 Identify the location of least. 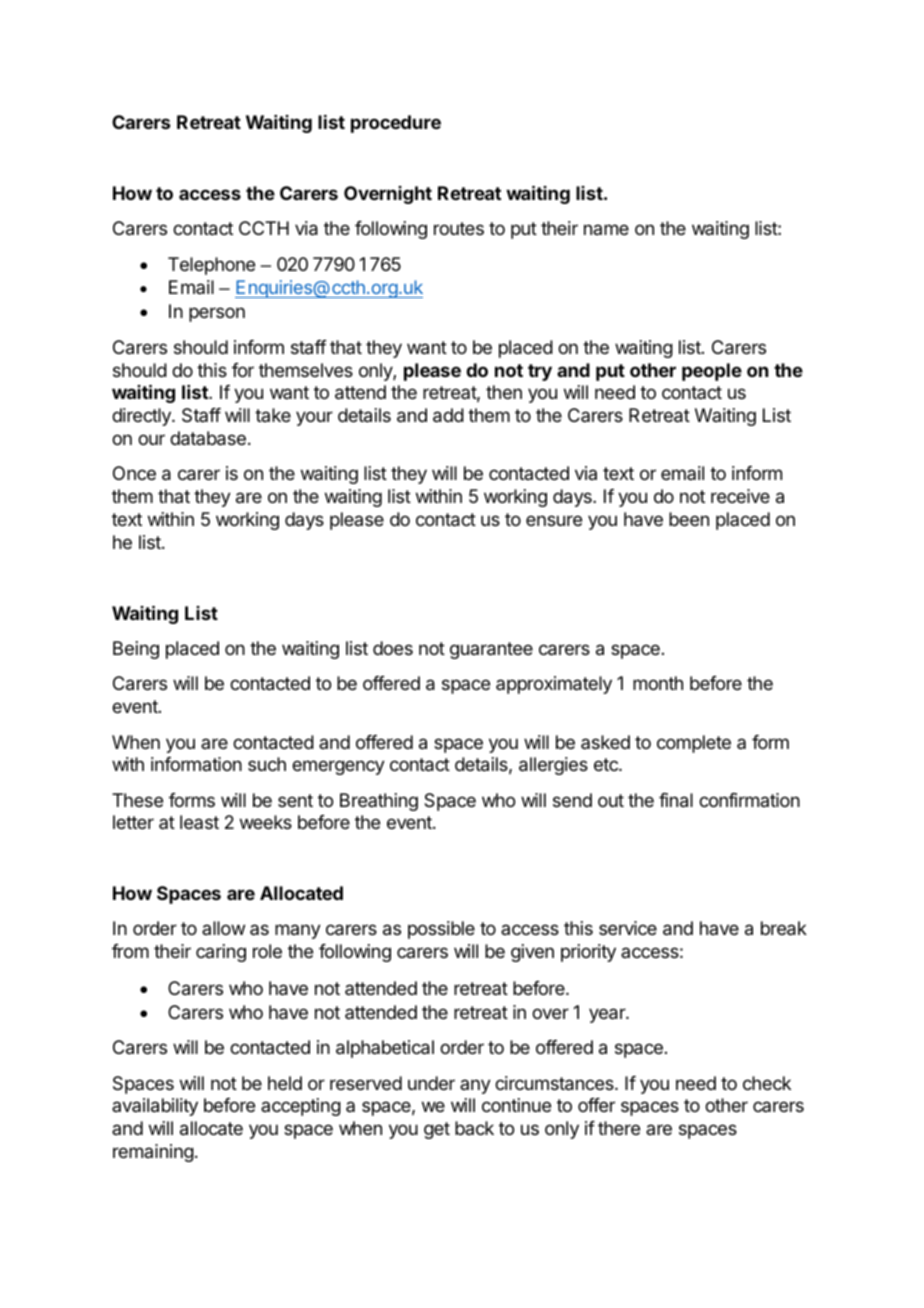
(199, 822).
